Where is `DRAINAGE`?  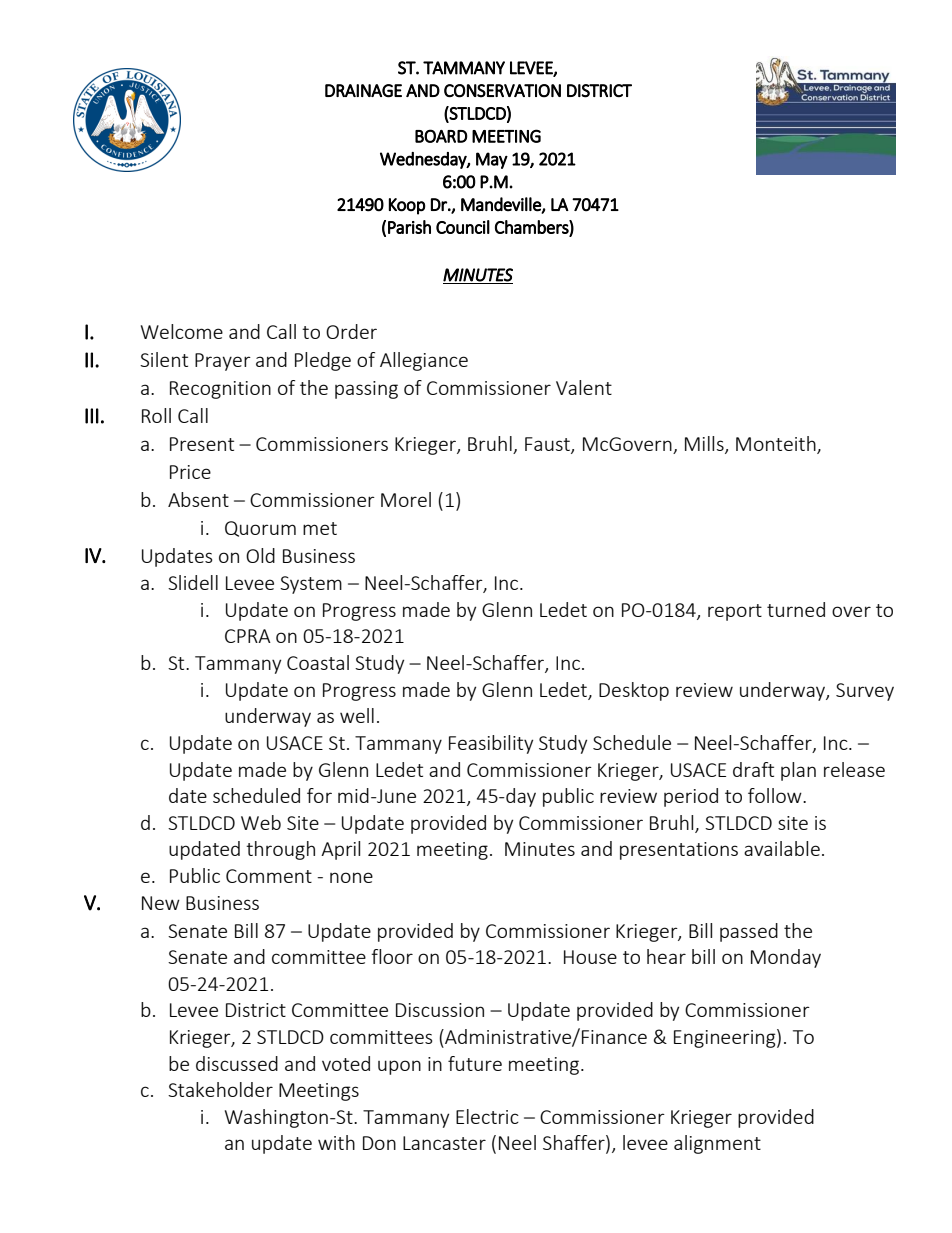
DRAINAGE is located at coordinates (363, 91).
